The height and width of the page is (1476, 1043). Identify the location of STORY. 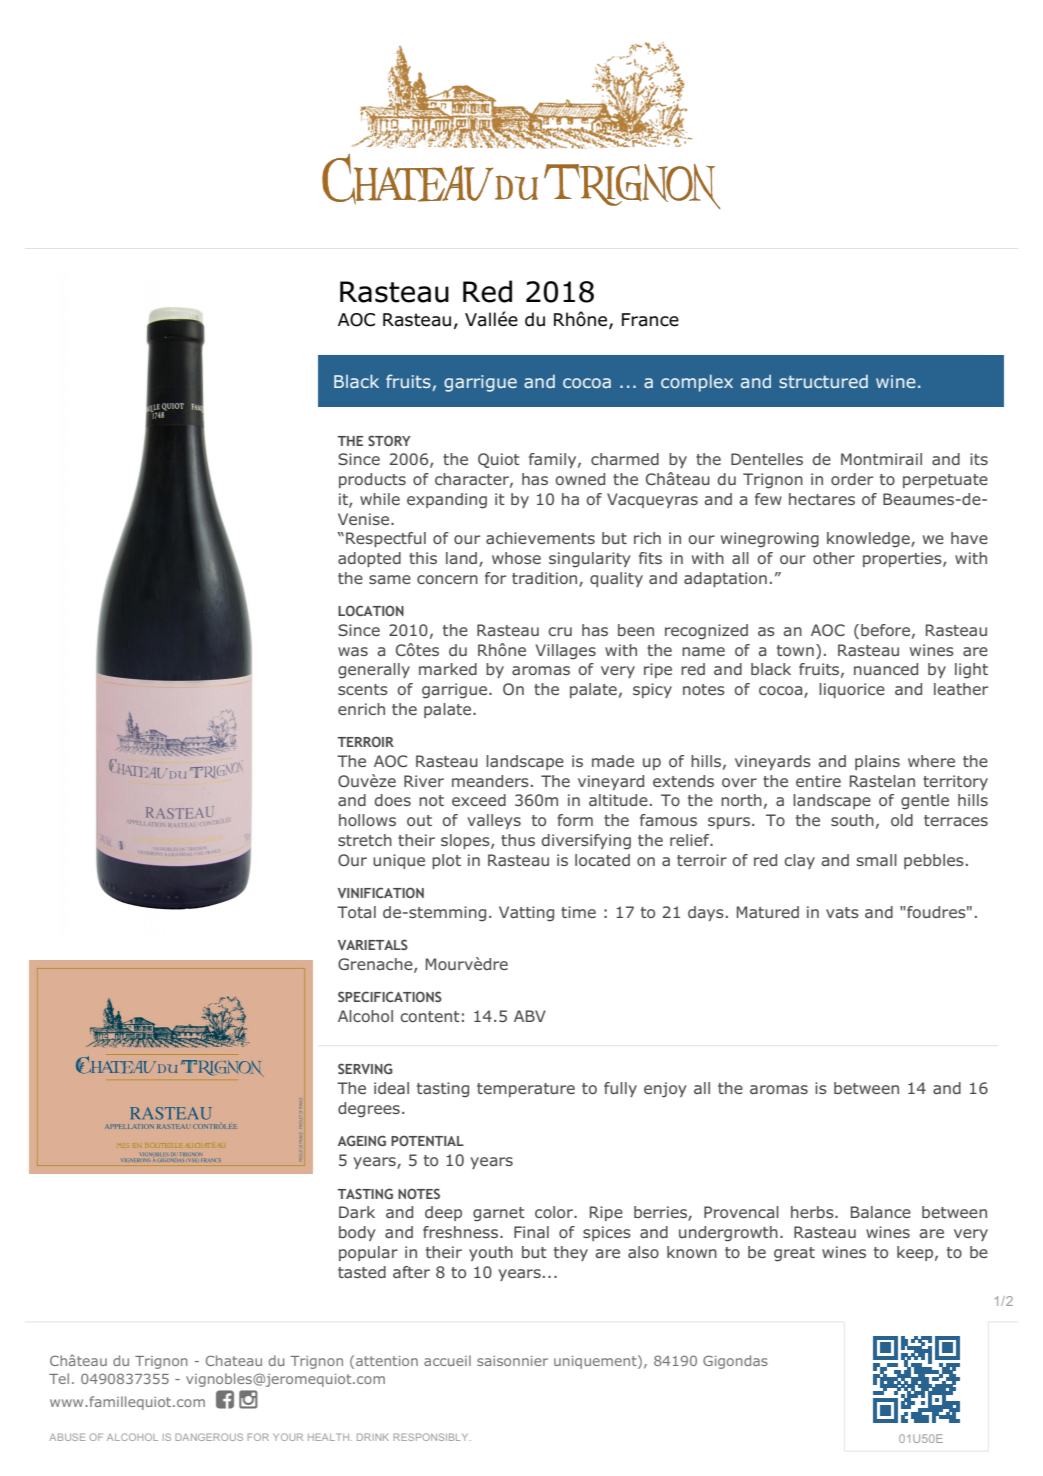
(389, 440).
